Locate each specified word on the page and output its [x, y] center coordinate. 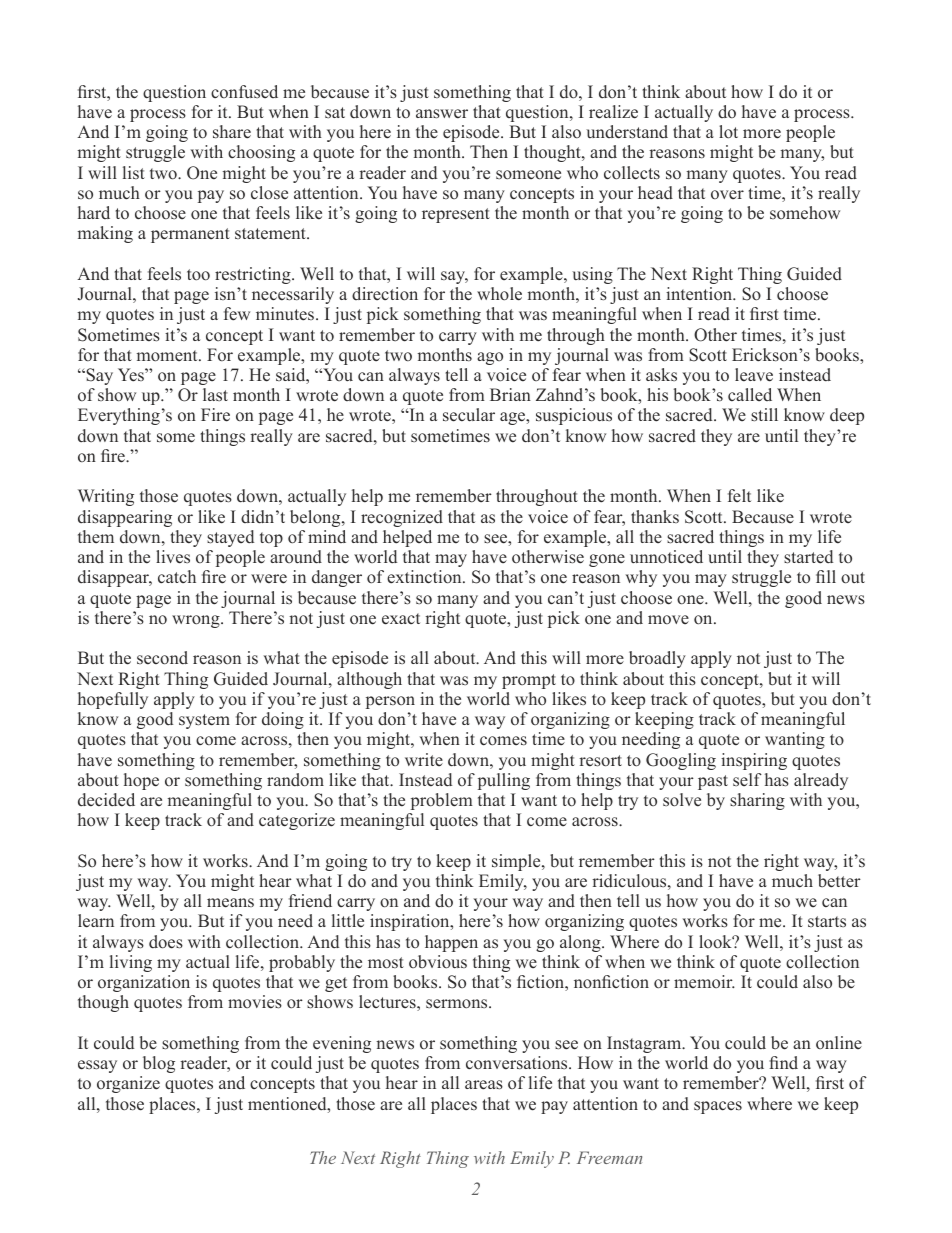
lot [728, 132]
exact [401, 619]
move [668, 620]
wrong [197, 621]
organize [128, 1084]
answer [442, 114]
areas [484, 1085]
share [232, 132]
